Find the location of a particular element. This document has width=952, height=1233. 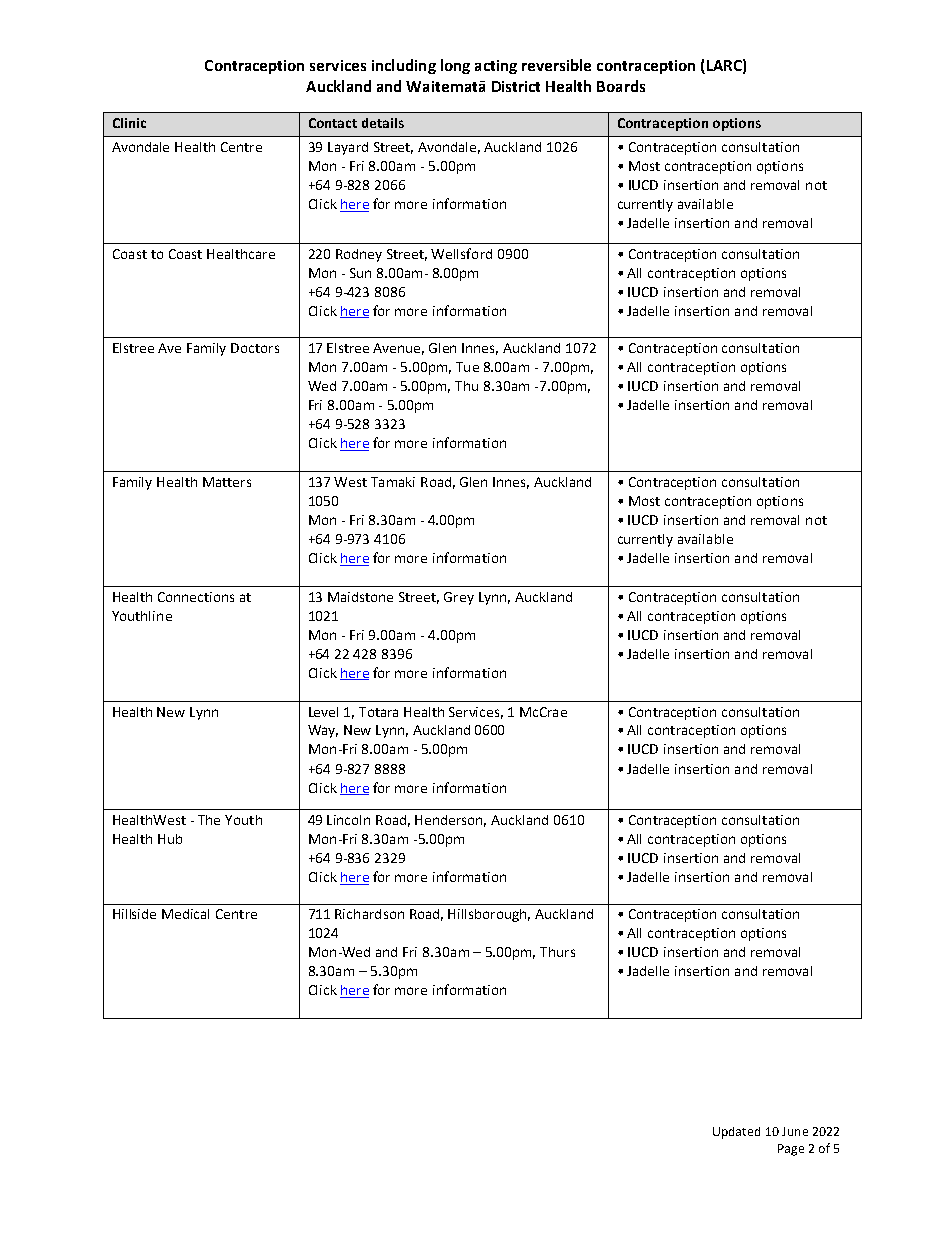

long is located at coordinates (455, 66).
